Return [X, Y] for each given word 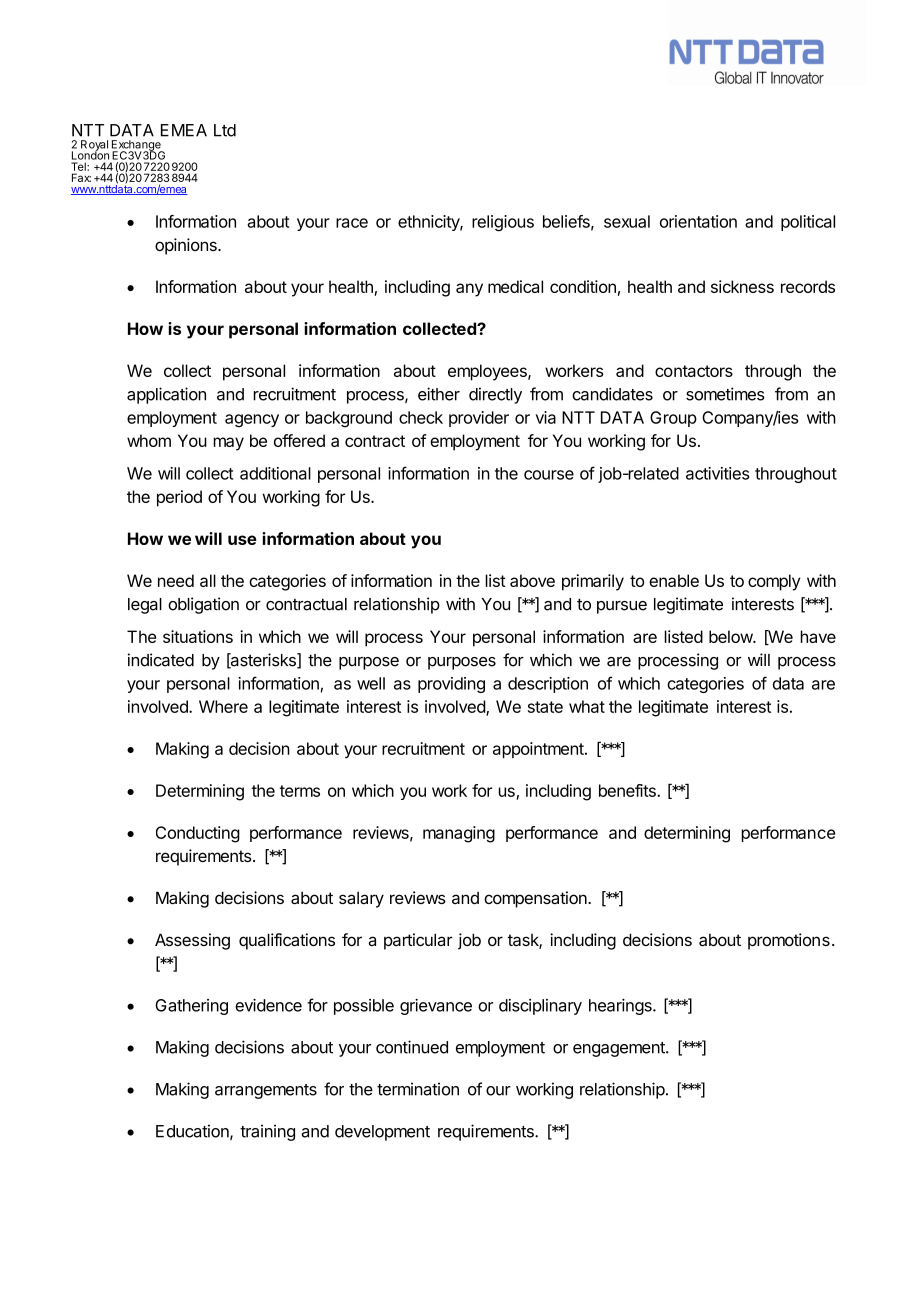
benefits [628, 790]
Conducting [198, 834]
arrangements [266, 1091]
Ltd [225, 130]
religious [503, 223]
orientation [698, 221]
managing [459, 834]
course [549, 475]
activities [717, 473]
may [228, 444]
